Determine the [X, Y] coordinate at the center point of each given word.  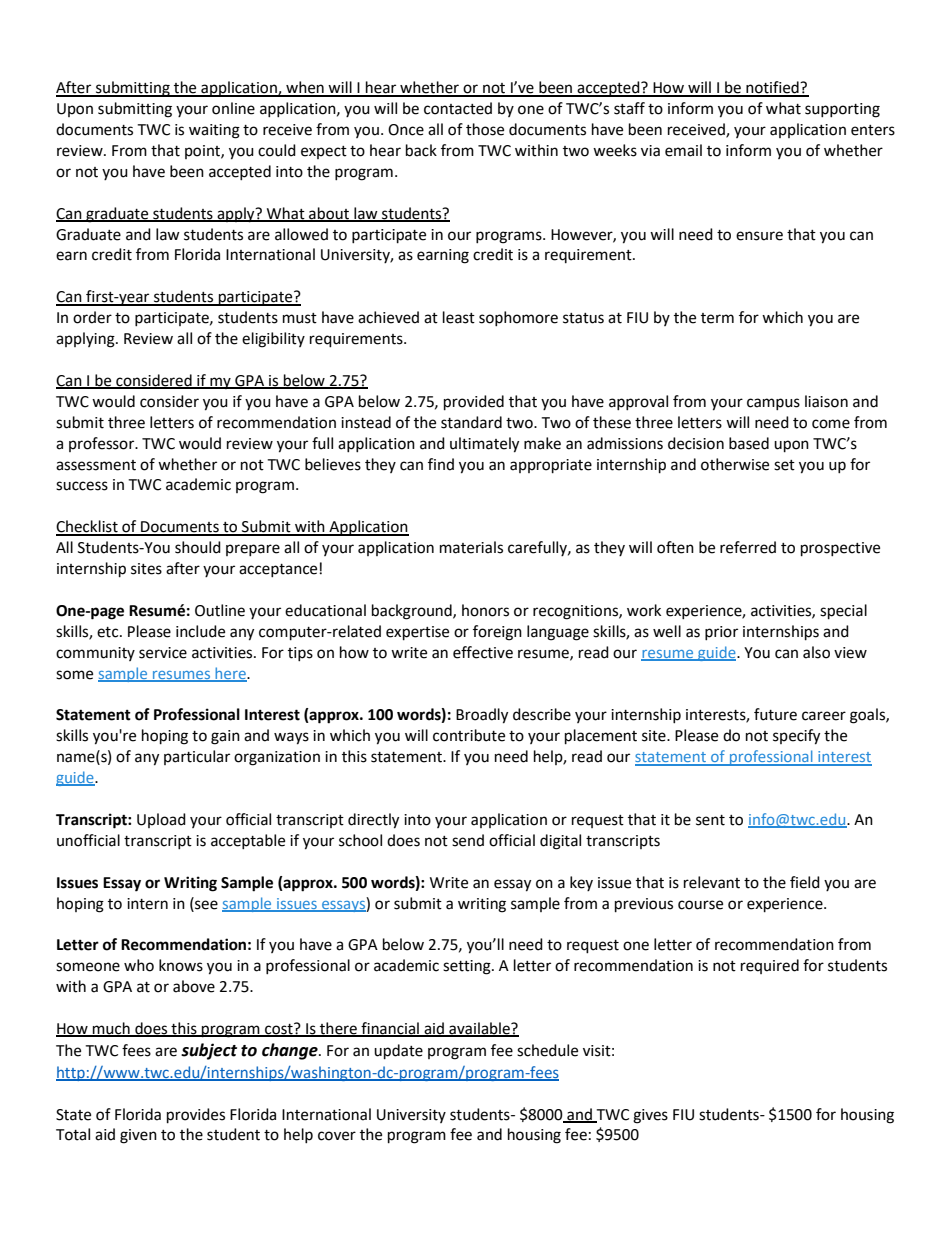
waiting [214, 131]
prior [721, 633]
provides [196, 1116]
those [485, 129]
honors [485, 610]
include [200, 631]
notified [772, 88]
